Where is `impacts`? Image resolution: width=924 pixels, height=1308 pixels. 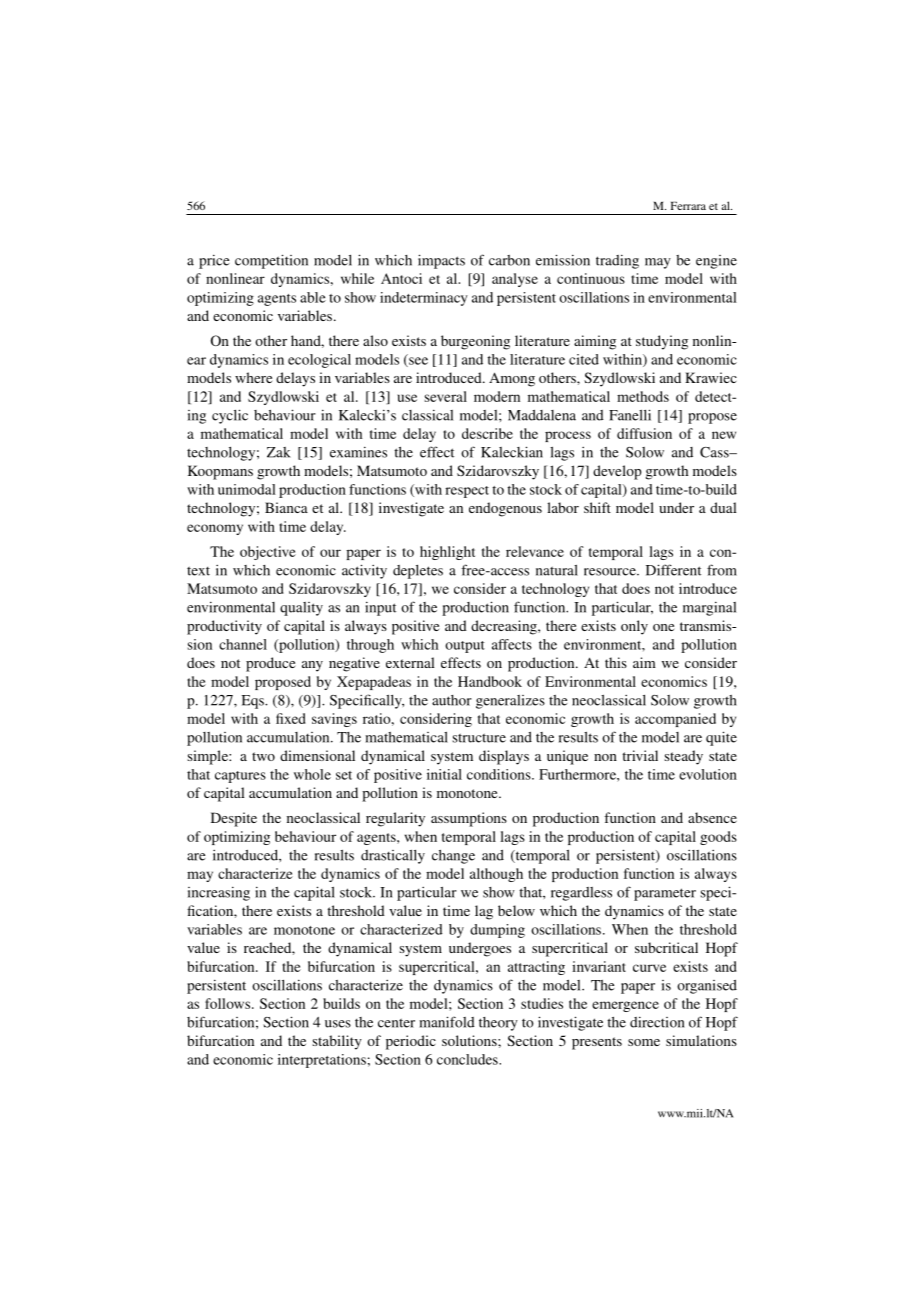
impacts is located at coordinates (441, 261).
